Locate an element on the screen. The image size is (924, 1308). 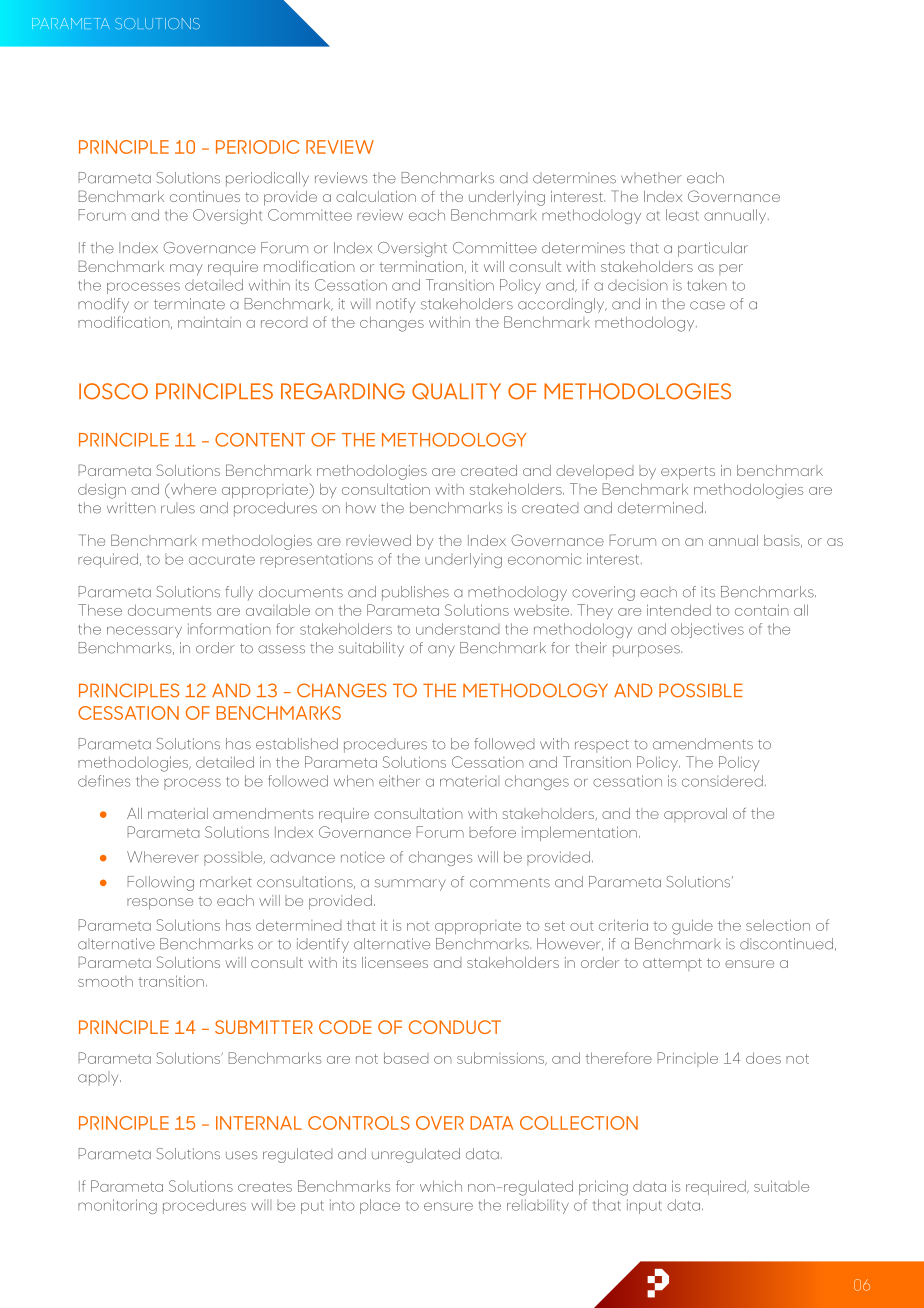
least is located at coordinates (682, 215).
